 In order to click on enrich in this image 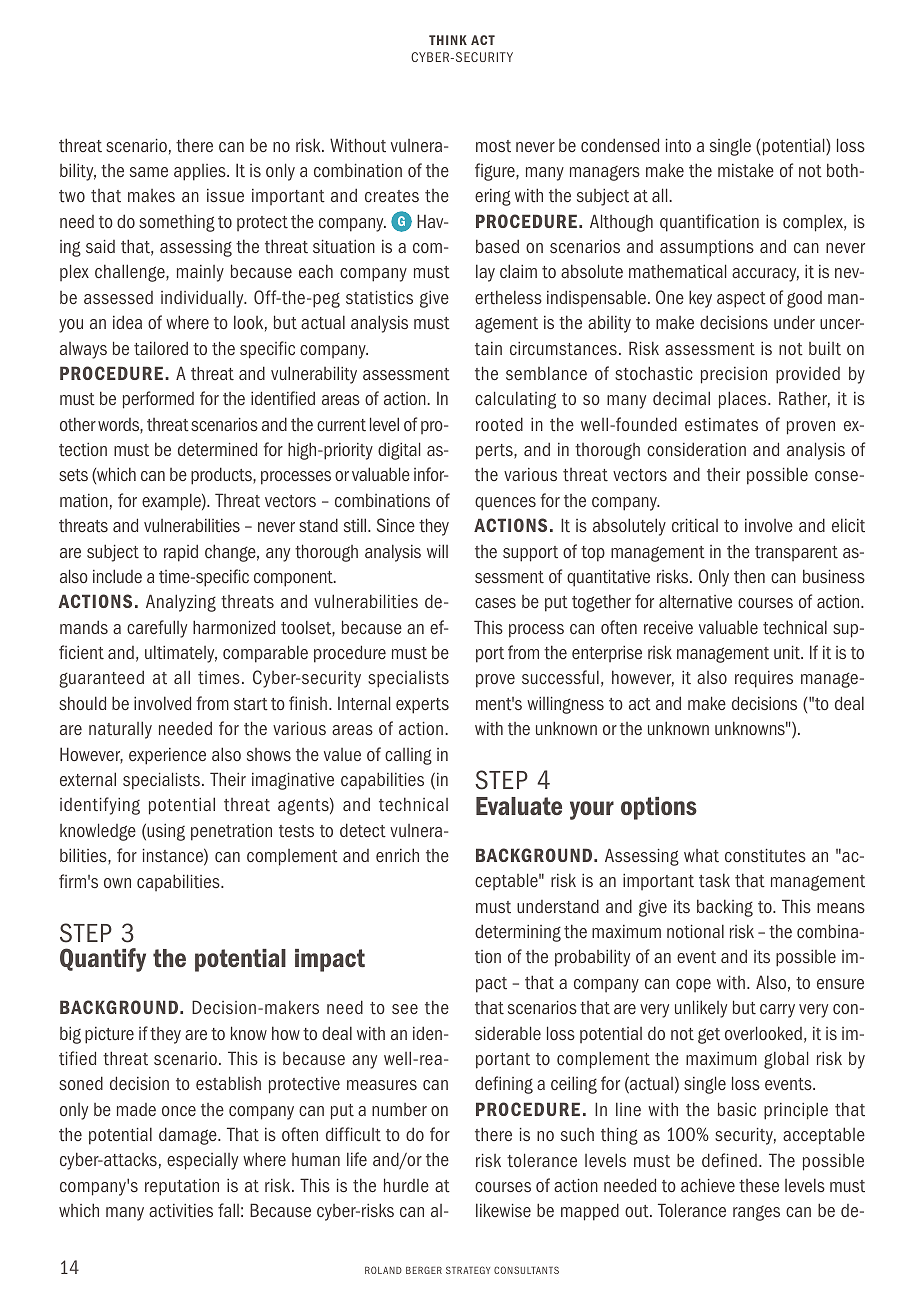, I will do `click(397, 855)`.
